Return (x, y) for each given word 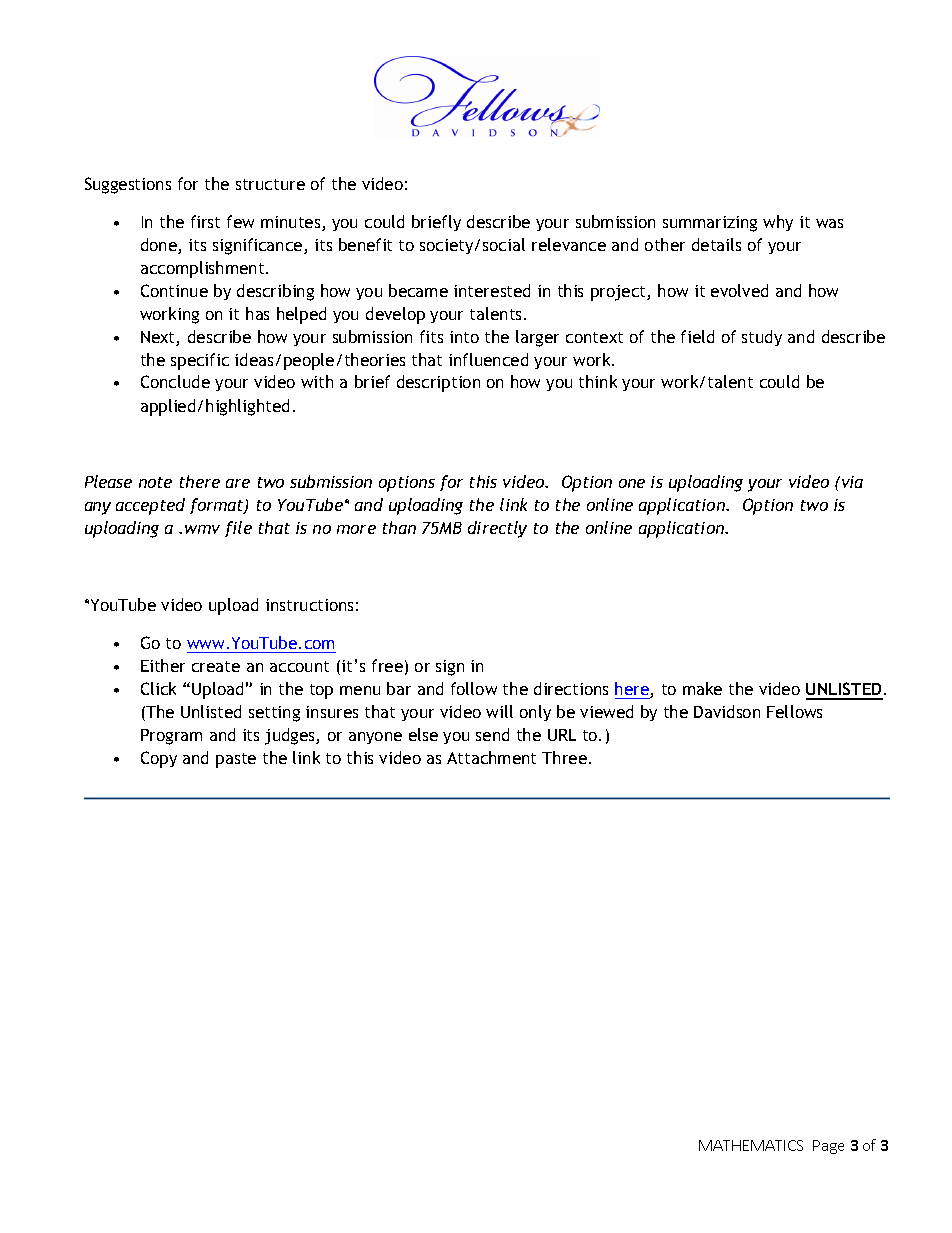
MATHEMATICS (751, 1145)
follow (474, 688)
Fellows (794, 711)
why (778, 223)
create (216, 666)
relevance (569, 244)
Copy (159, 759)
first (205, 221)
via (851, 482)
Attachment (491, 757)
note (155, 482)
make (702, 688)
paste (236, 760)
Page (828, 1147)
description (438, 383)
